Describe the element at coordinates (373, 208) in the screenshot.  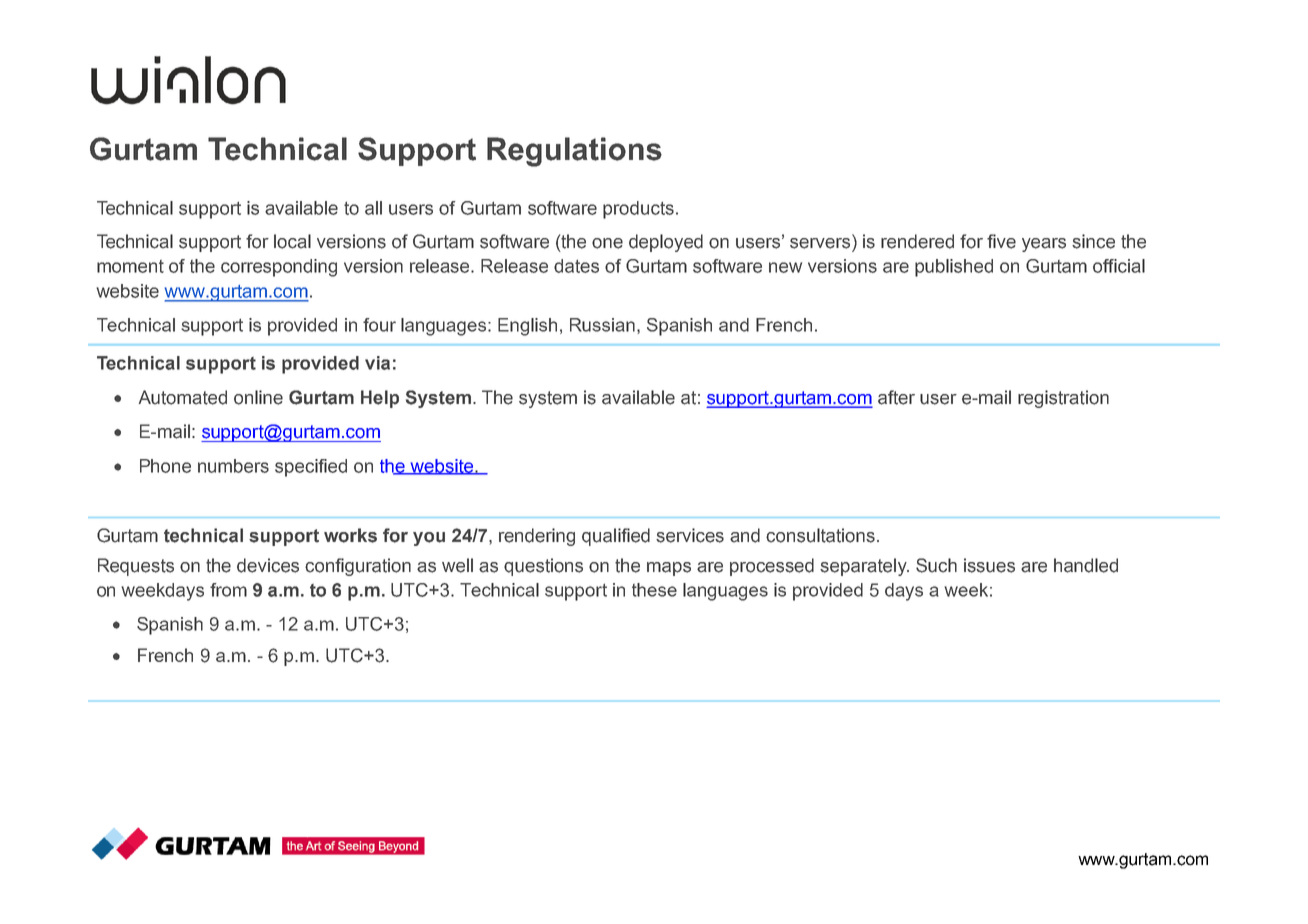
I see `all` at that location.
